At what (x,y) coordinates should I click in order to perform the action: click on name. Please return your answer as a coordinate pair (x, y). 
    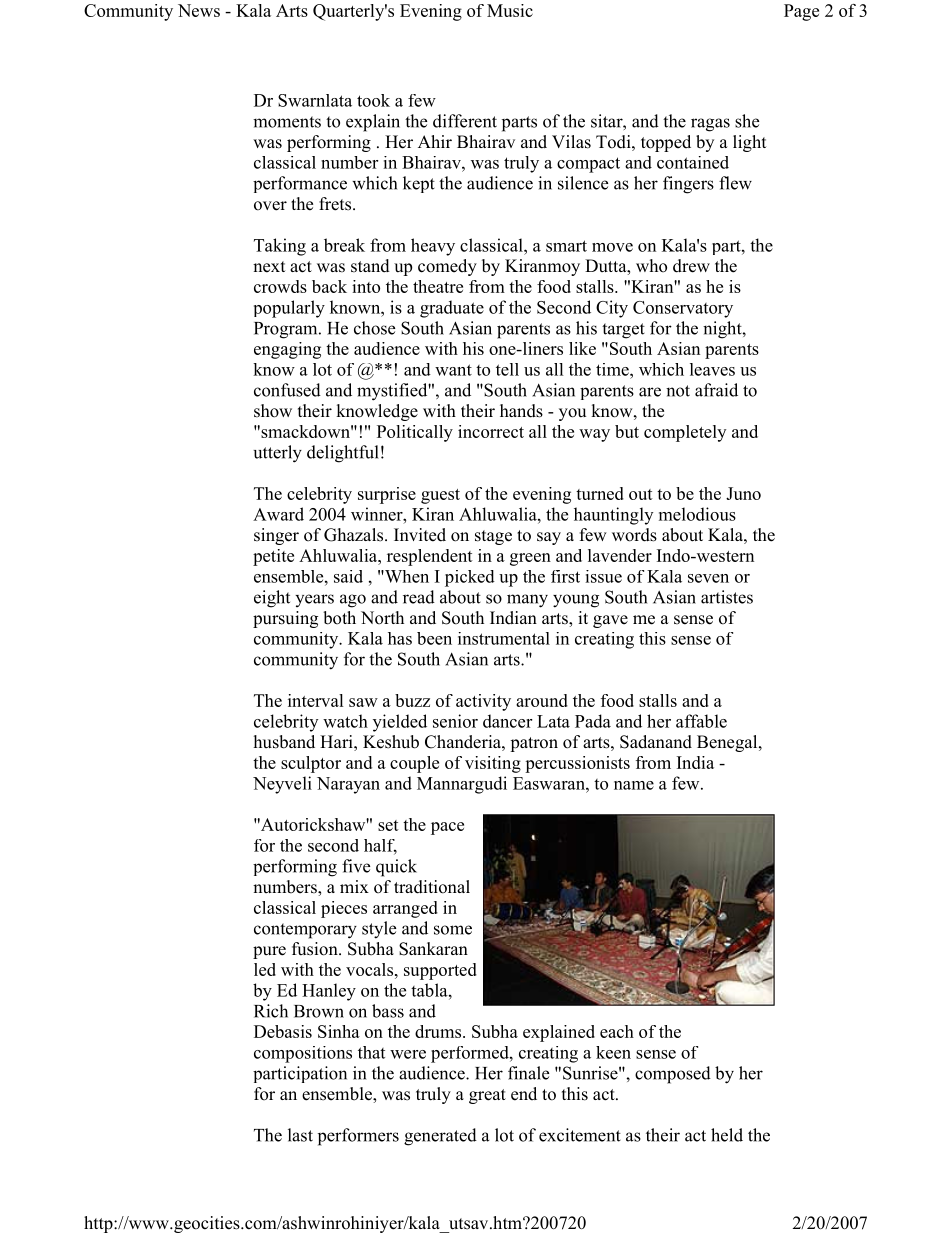
    Looking at the image, I should click on (634, 785).
